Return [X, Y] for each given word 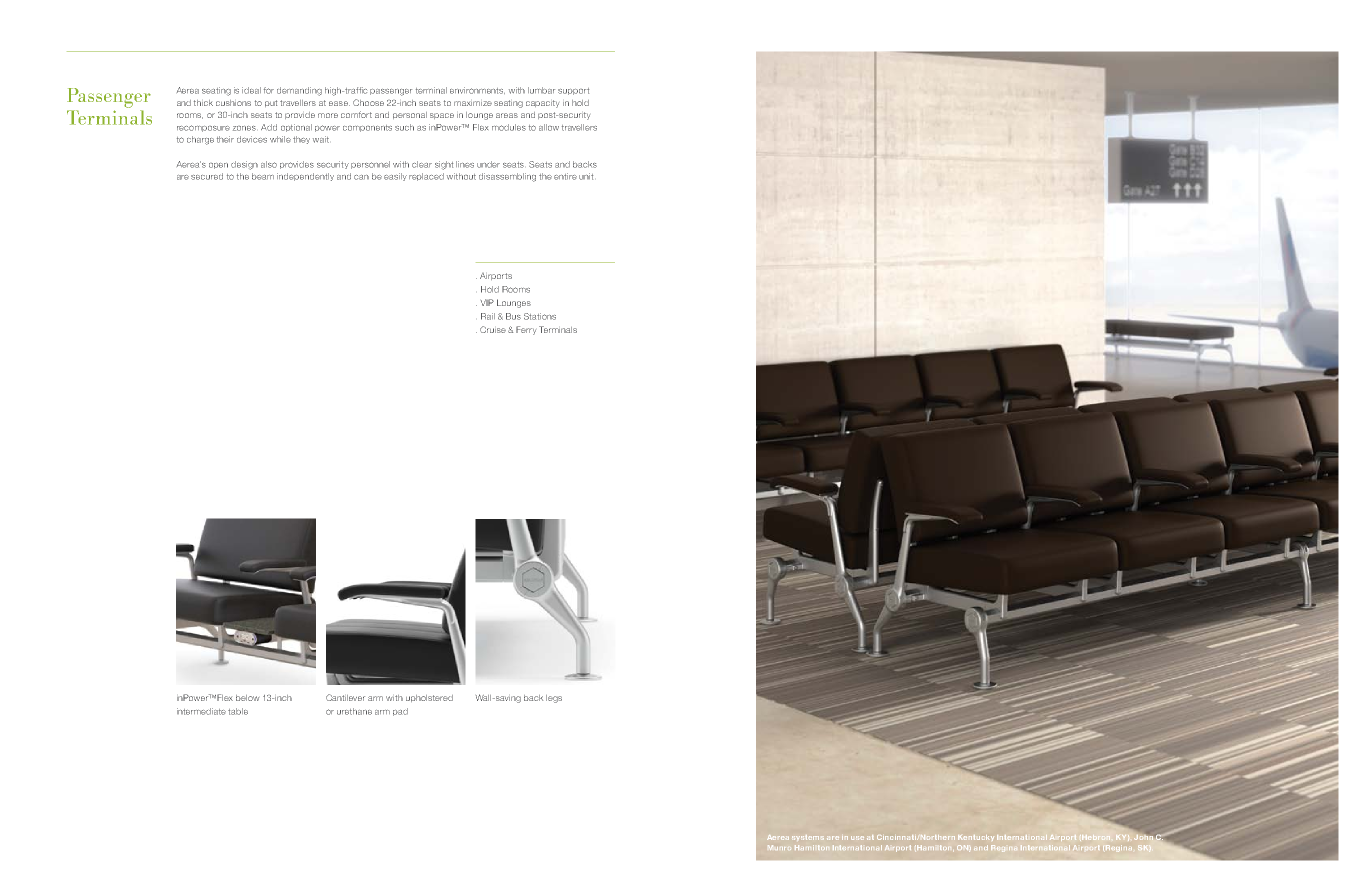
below [247, 698]
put [271, 103]
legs [554, 699]
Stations [540, 316]
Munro [779, 847]
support [573, 91]
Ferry [526, 330]
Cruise [493, 329]
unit [586, 176]
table [238, 711]
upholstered [429, 698]
